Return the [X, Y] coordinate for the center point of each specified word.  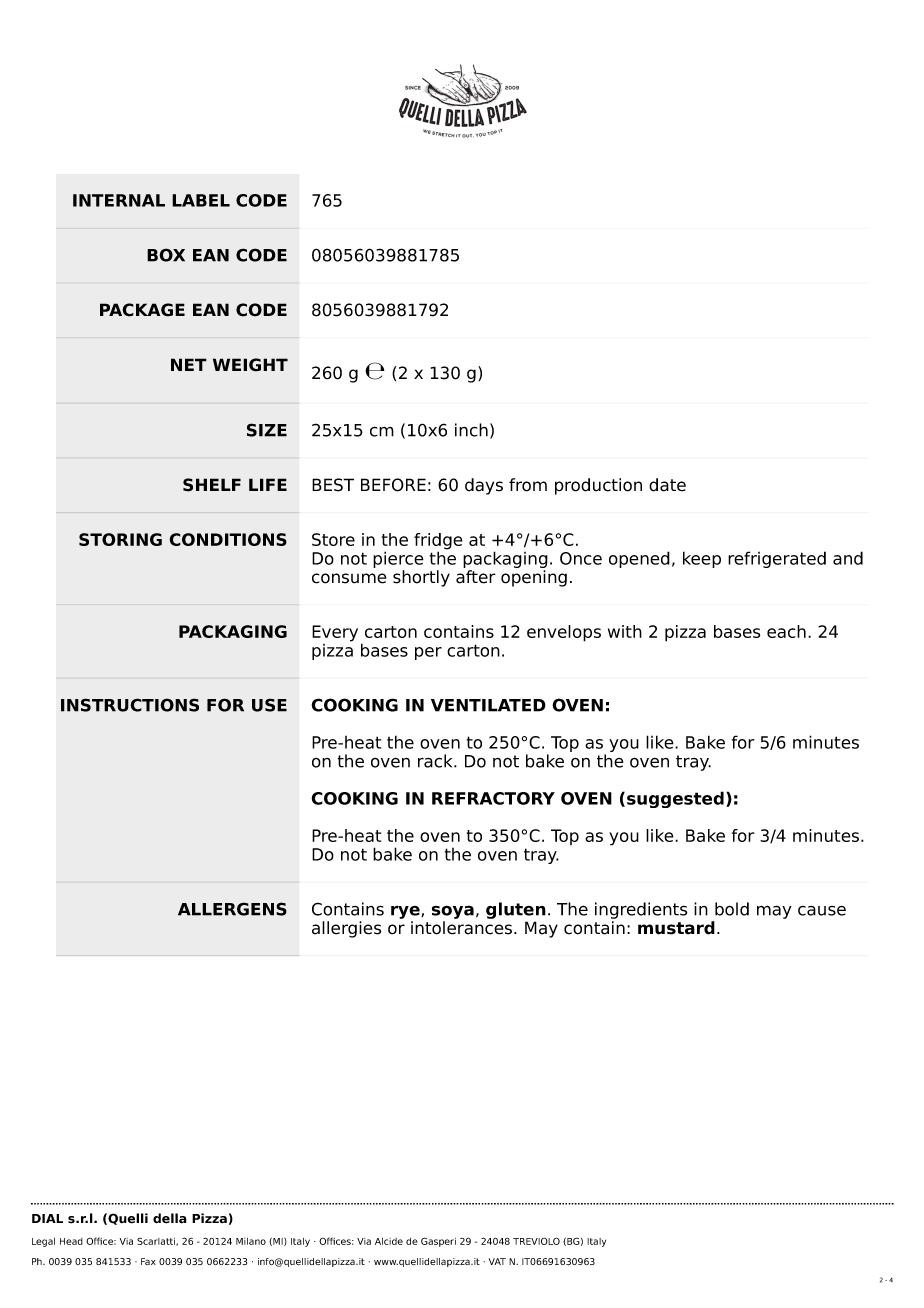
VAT [497, 1261]
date [667, 485]
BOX [166, 255]
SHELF [212, 485]
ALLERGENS [232, 909]
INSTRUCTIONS [130, 705]
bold [732, 909]
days [484, 486]
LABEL [201, 200]
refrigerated [777, 559]
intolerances [463, 928]
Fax [148, 1261]
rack [436, 761]
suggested [675, 799]
